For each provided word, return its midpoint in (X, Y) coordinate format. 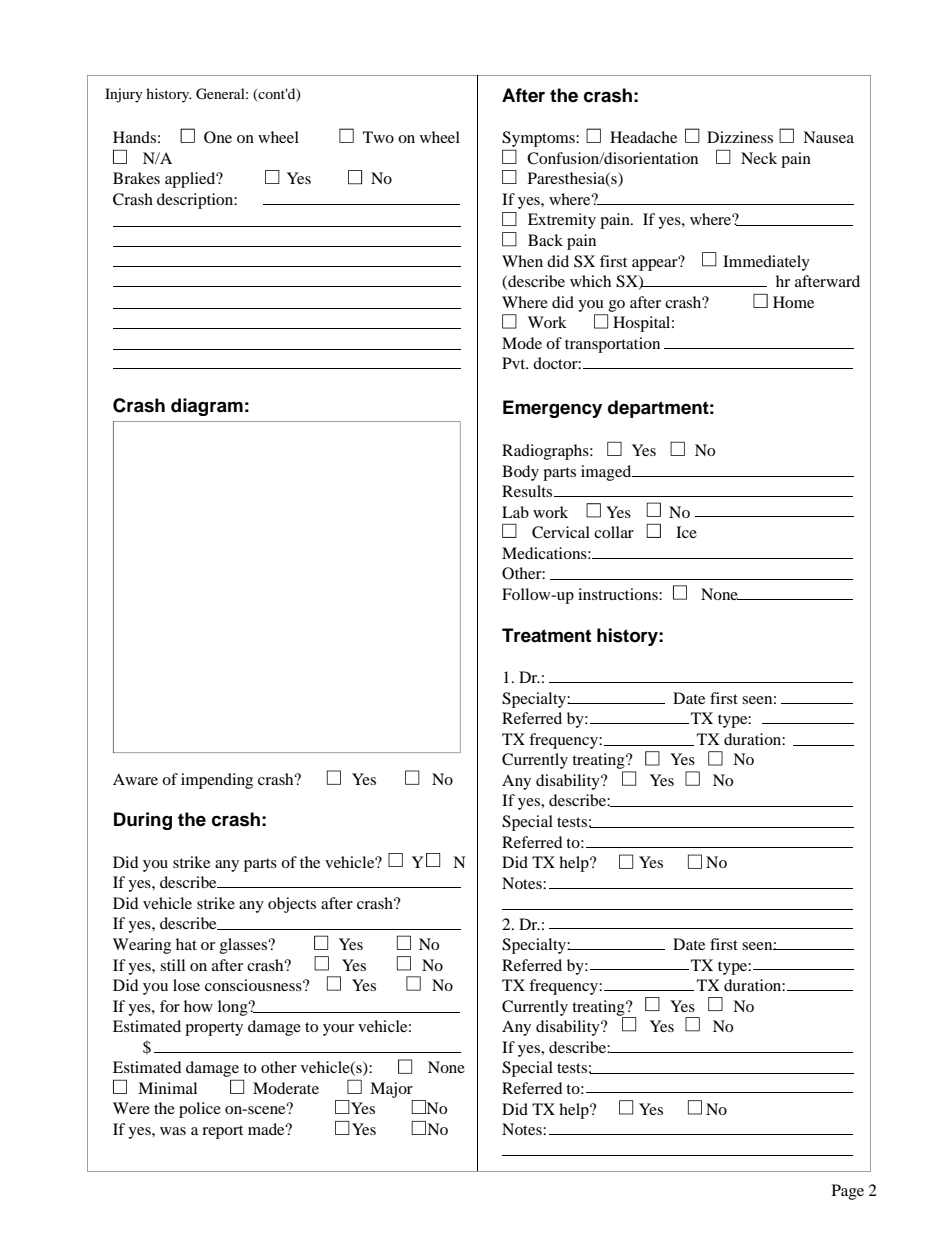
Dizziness (740, 137)
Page (848, 1192)
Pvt (515, 363)
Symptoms (539, 139)
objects (292, 905)
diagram (207, 407)
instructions (619, 594)
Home (793, 302)
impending (217, 781)
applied (191, 180)
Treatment (546, 635)
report (222, 1132)
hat (186, 944)
